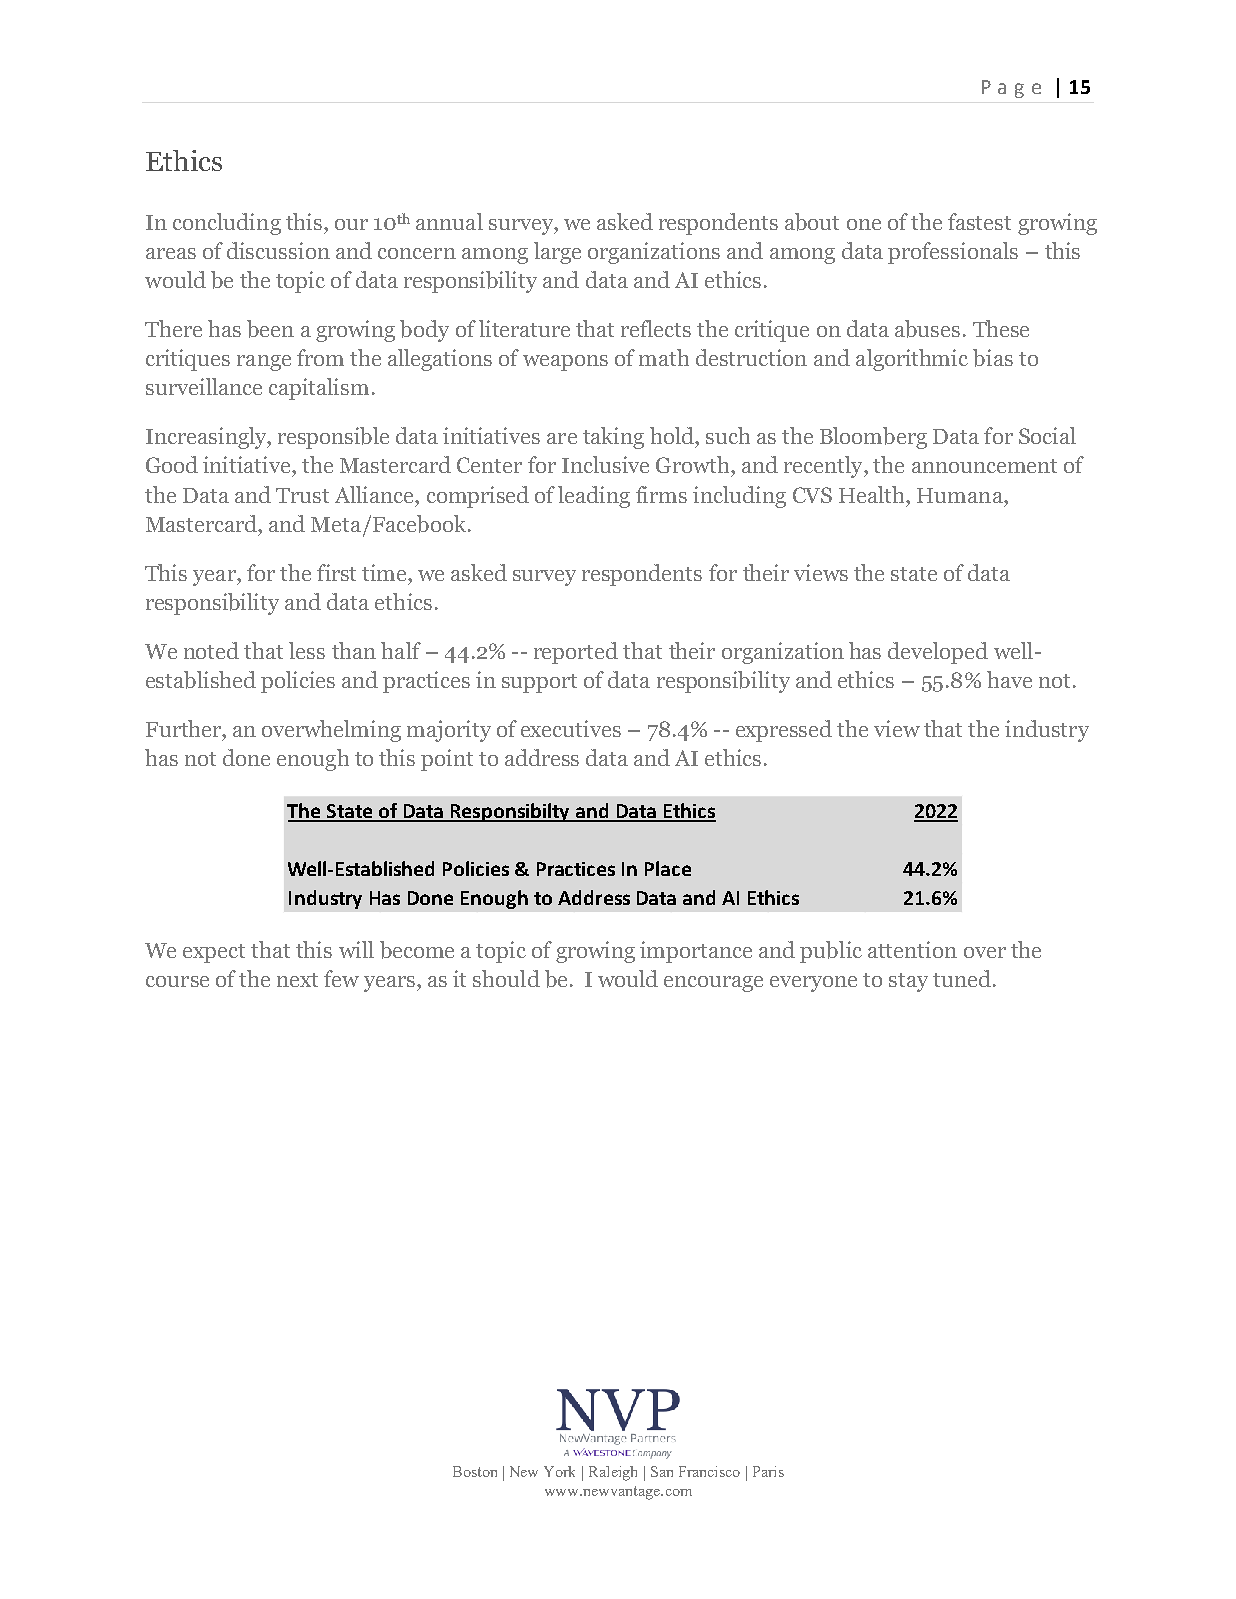 This screenshot has width=1236, height=1599. Describe the element at coordinates (576, 653) in the screenshot. I see `reported` at that location.
